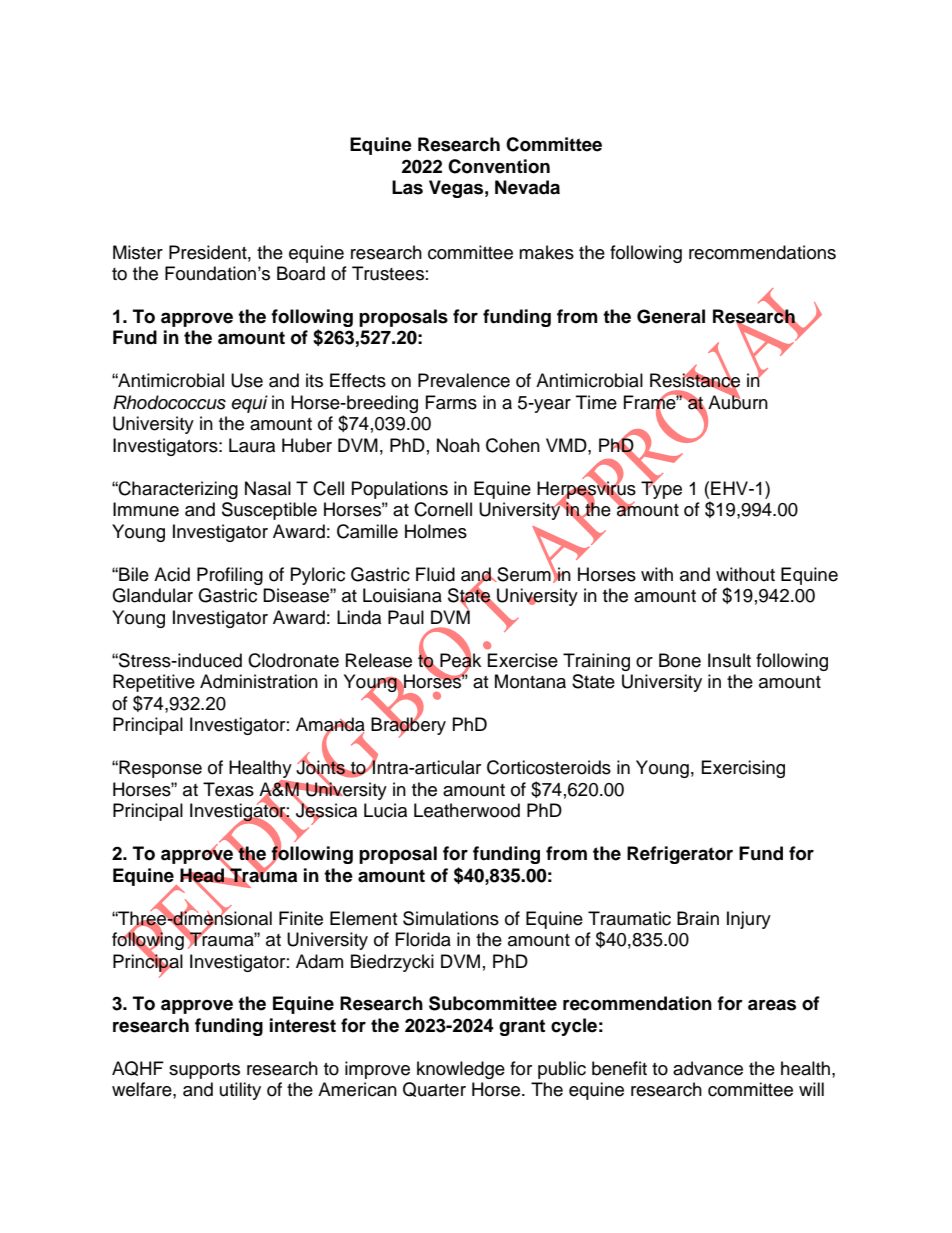  I want to click on Mister, so click(138, 252).
